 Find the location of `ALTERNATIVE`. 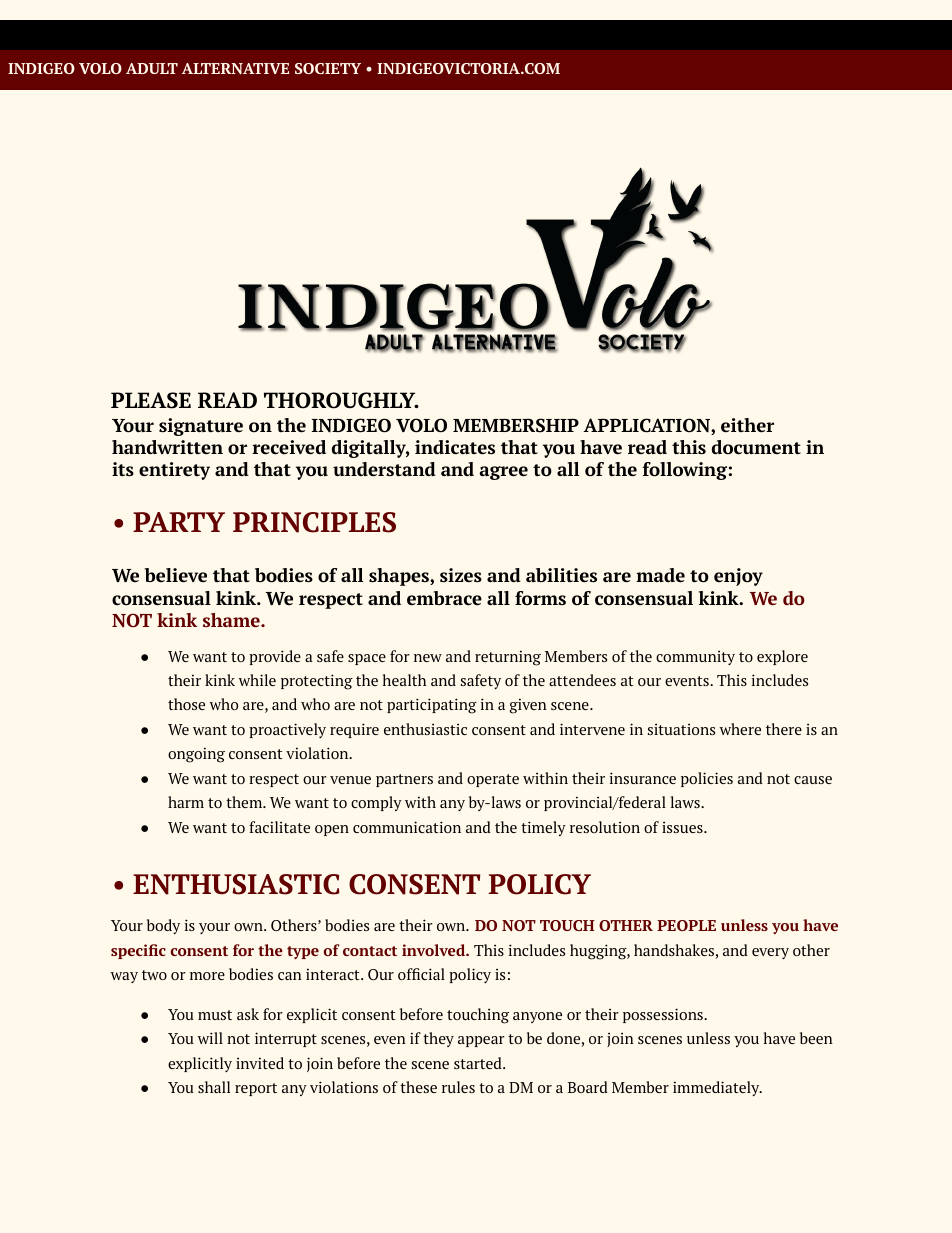

ALTERNATIVE is located at coordinates (235, 68).
